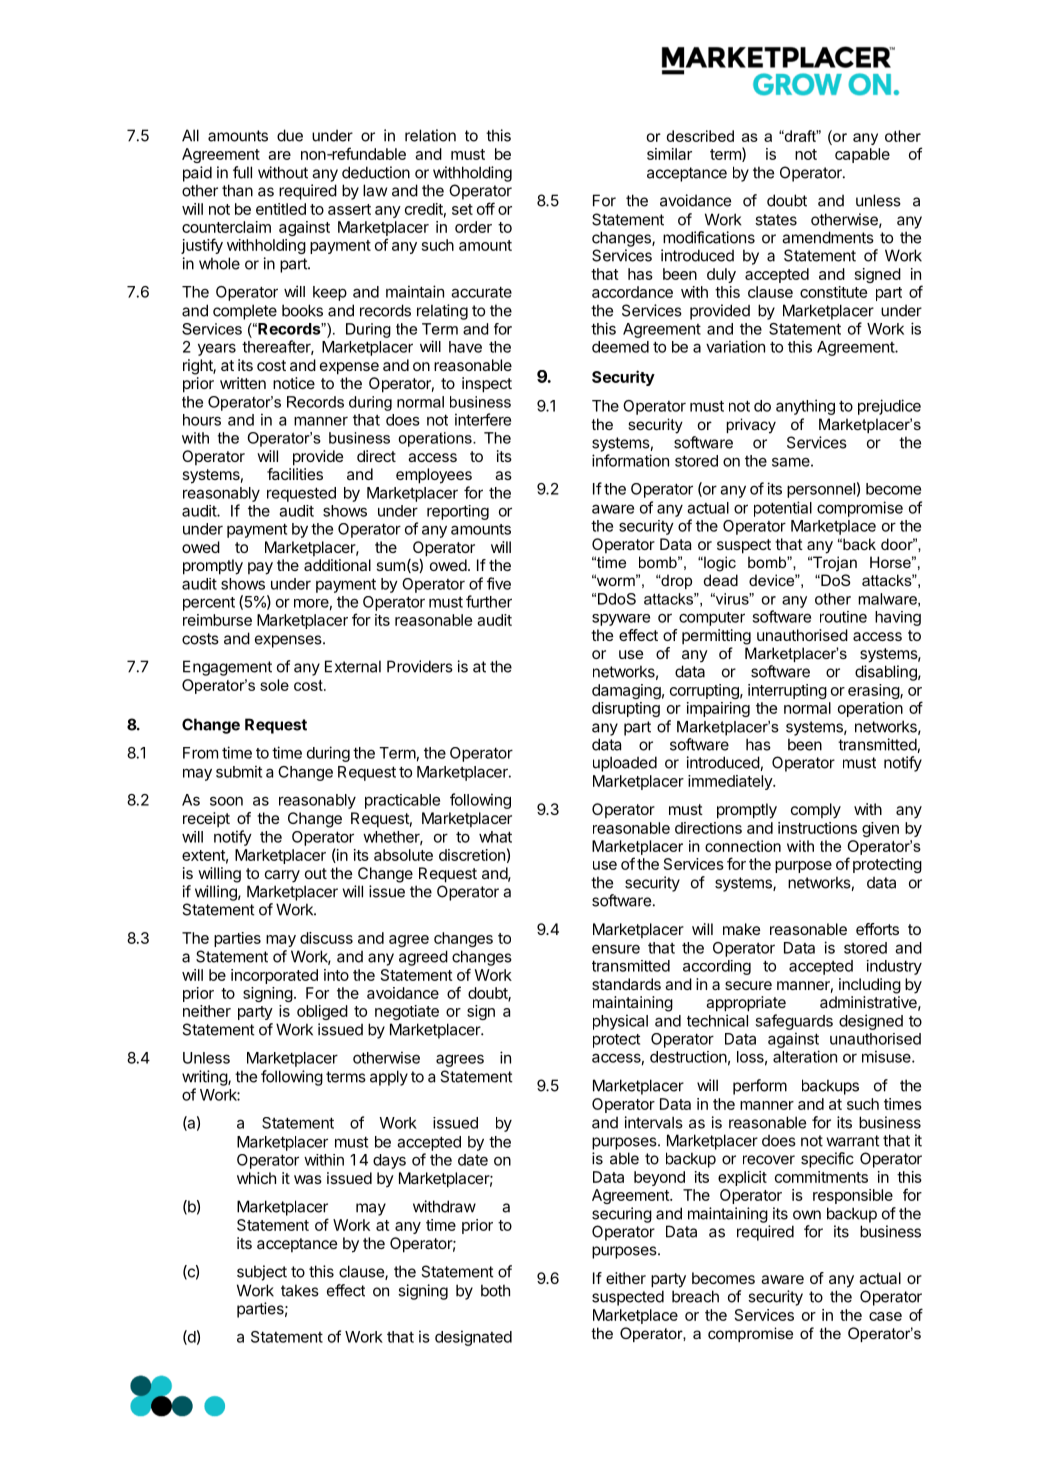 The image size is (1048, 1481). I want to click on full, so click(242, 172).
